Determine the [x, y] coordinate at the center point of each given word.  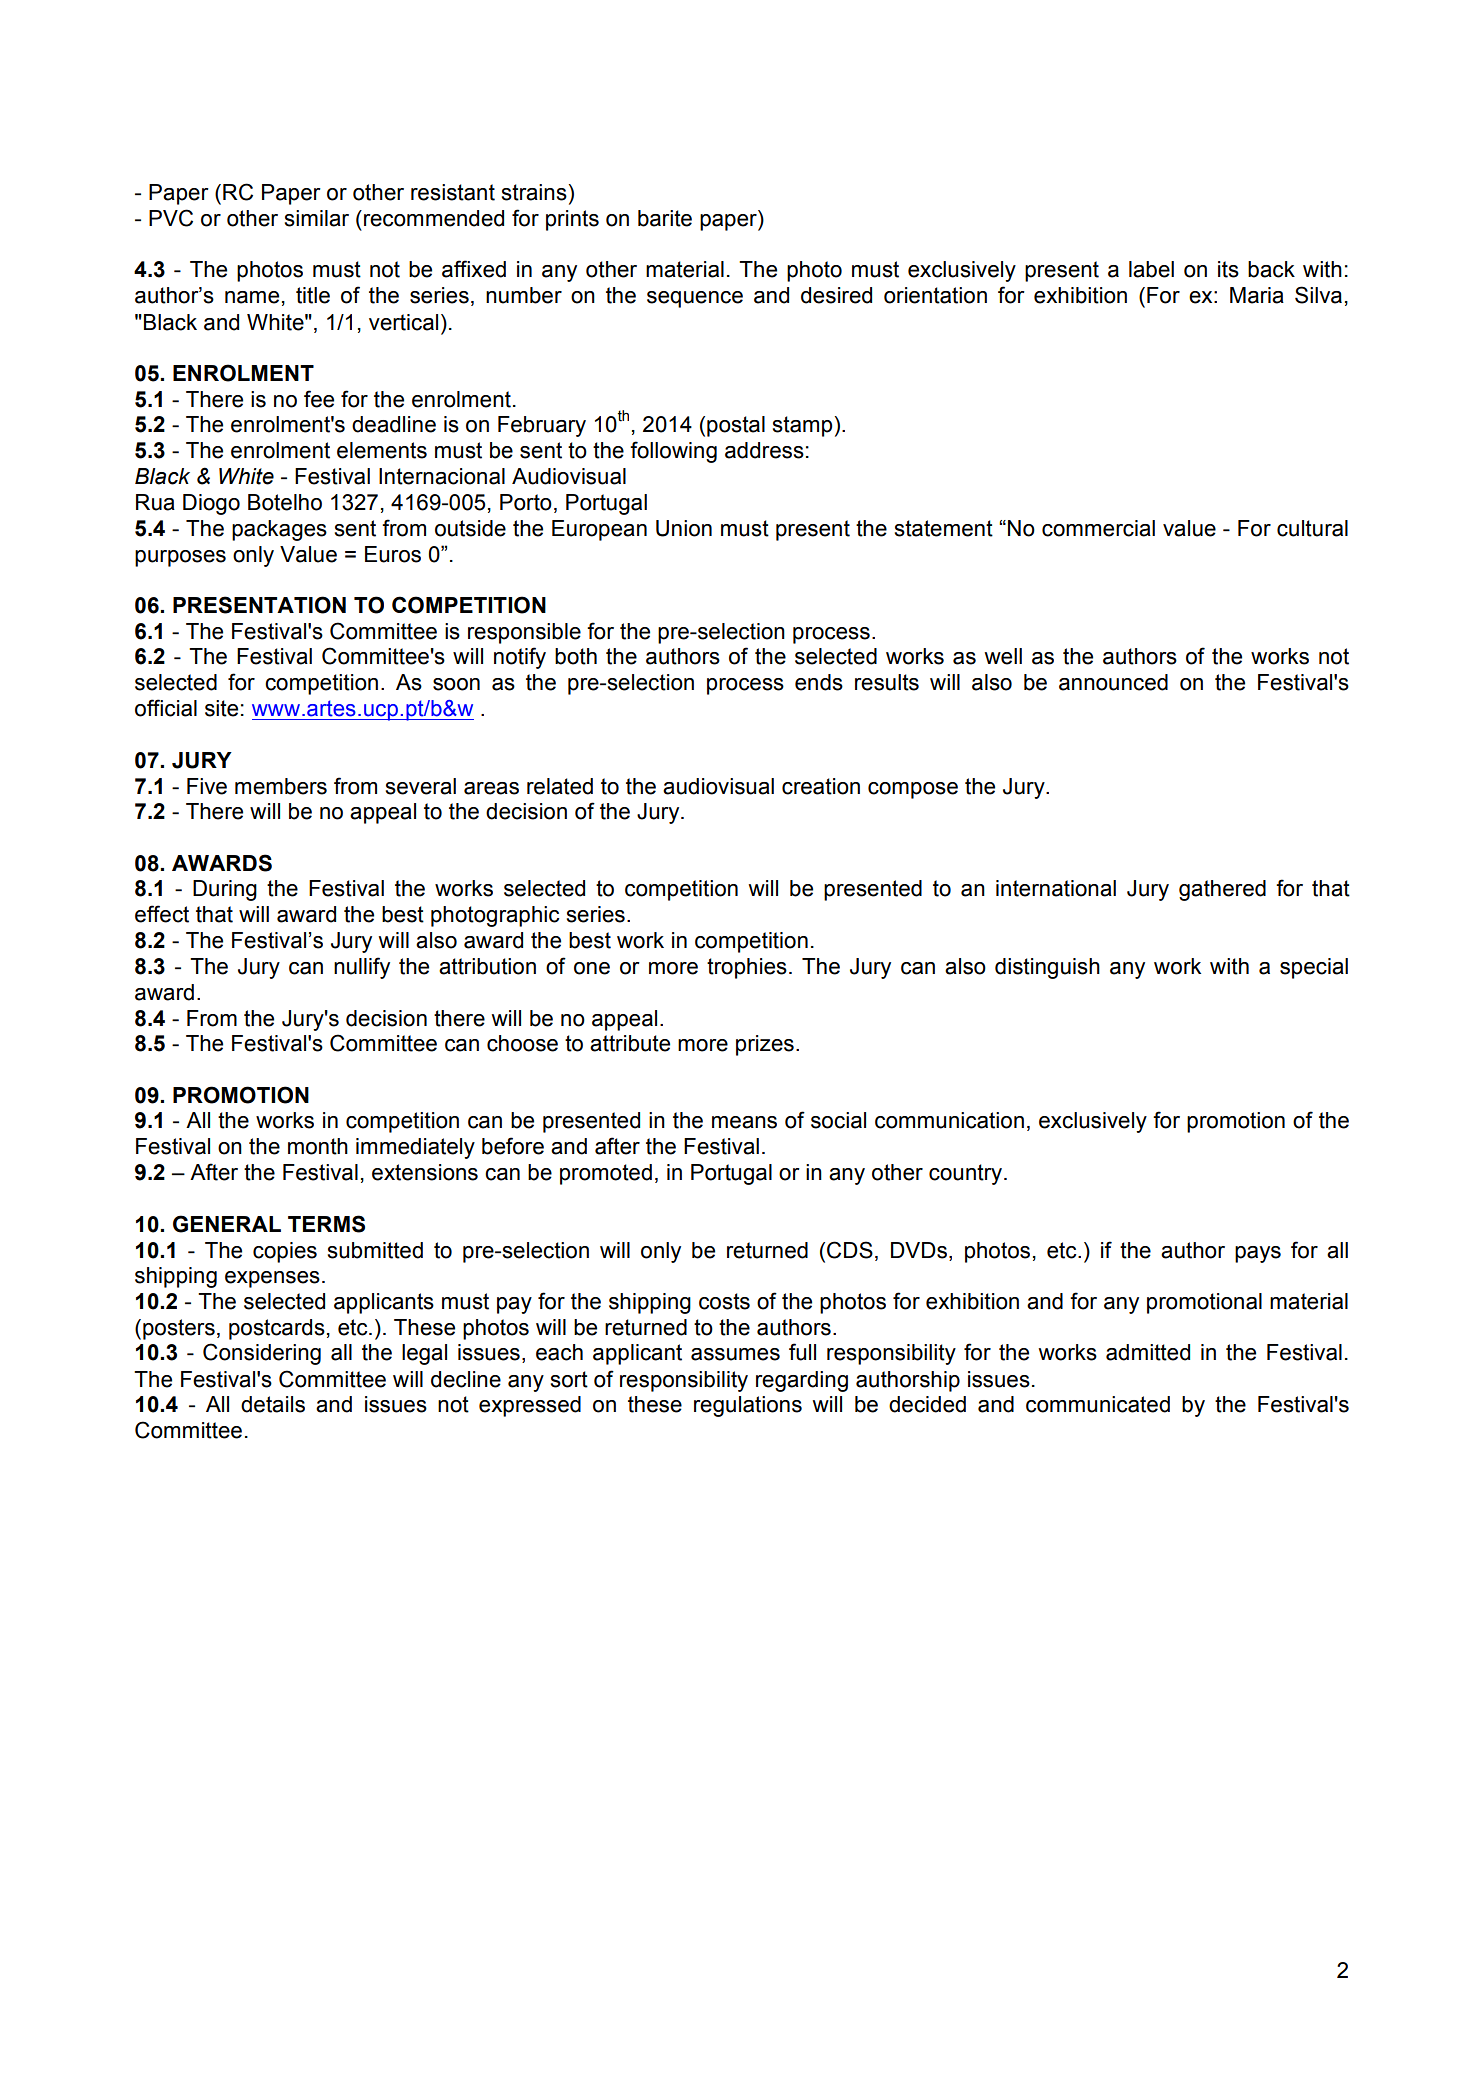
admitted [1148, 1352]
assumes [735, 1354]
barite [665, 218]
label [1151, 269]
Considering [262, 1354]
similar [317, 218]
